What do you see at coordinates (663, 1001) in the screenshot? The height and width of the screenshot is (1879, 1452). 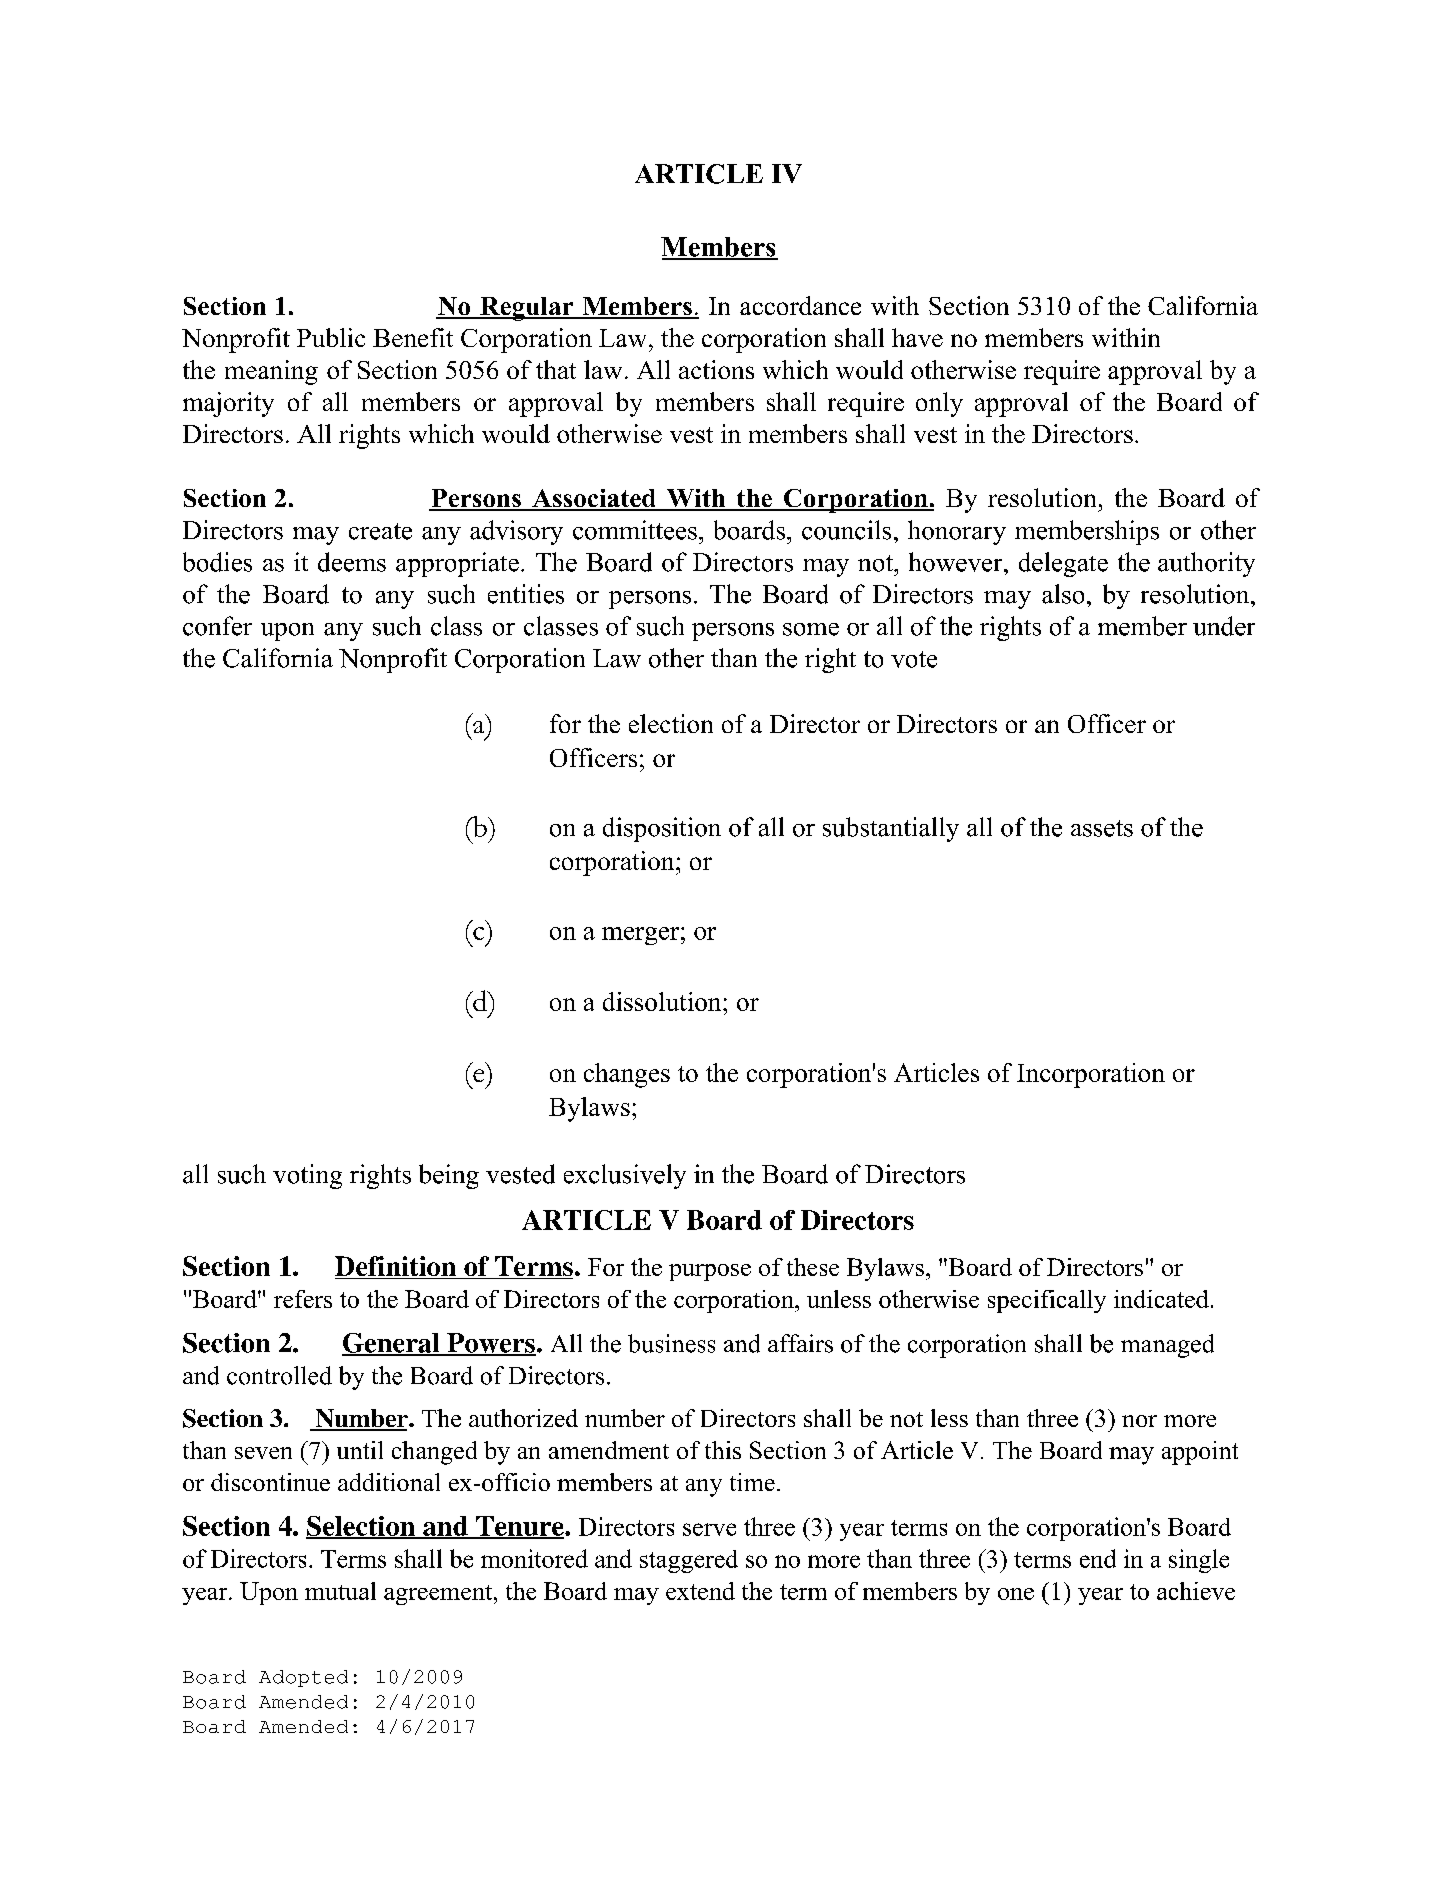 I see `dissolution` at bounding box center [663, 1001].
